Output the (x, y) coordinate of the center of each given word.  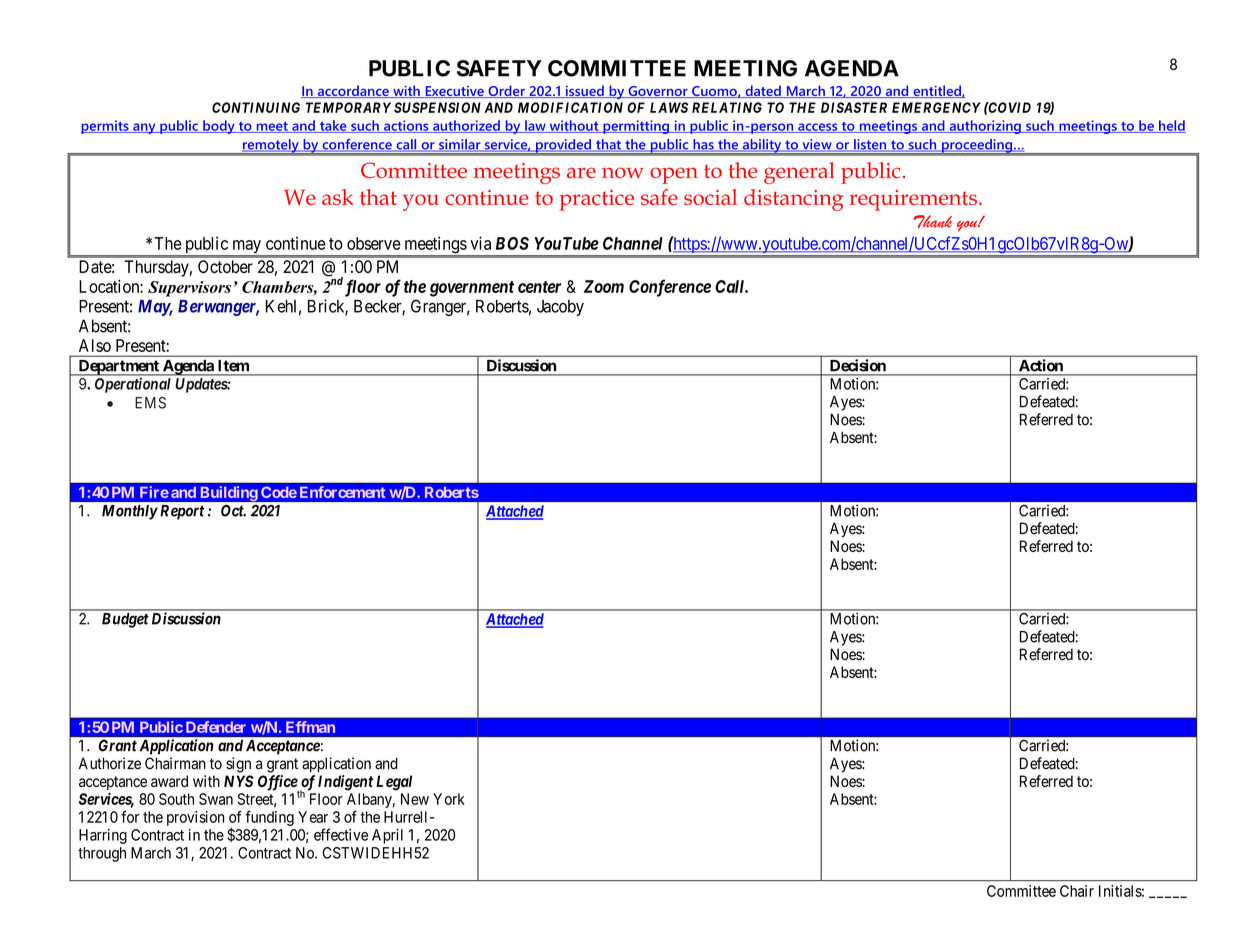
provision (195, 818)
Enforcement (343, 492)
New (415, 799)
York (449, 799)
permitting (636, 127)
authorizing (985, 127)
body (219, 127)
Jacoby (560, 308)
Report (180, 512)
